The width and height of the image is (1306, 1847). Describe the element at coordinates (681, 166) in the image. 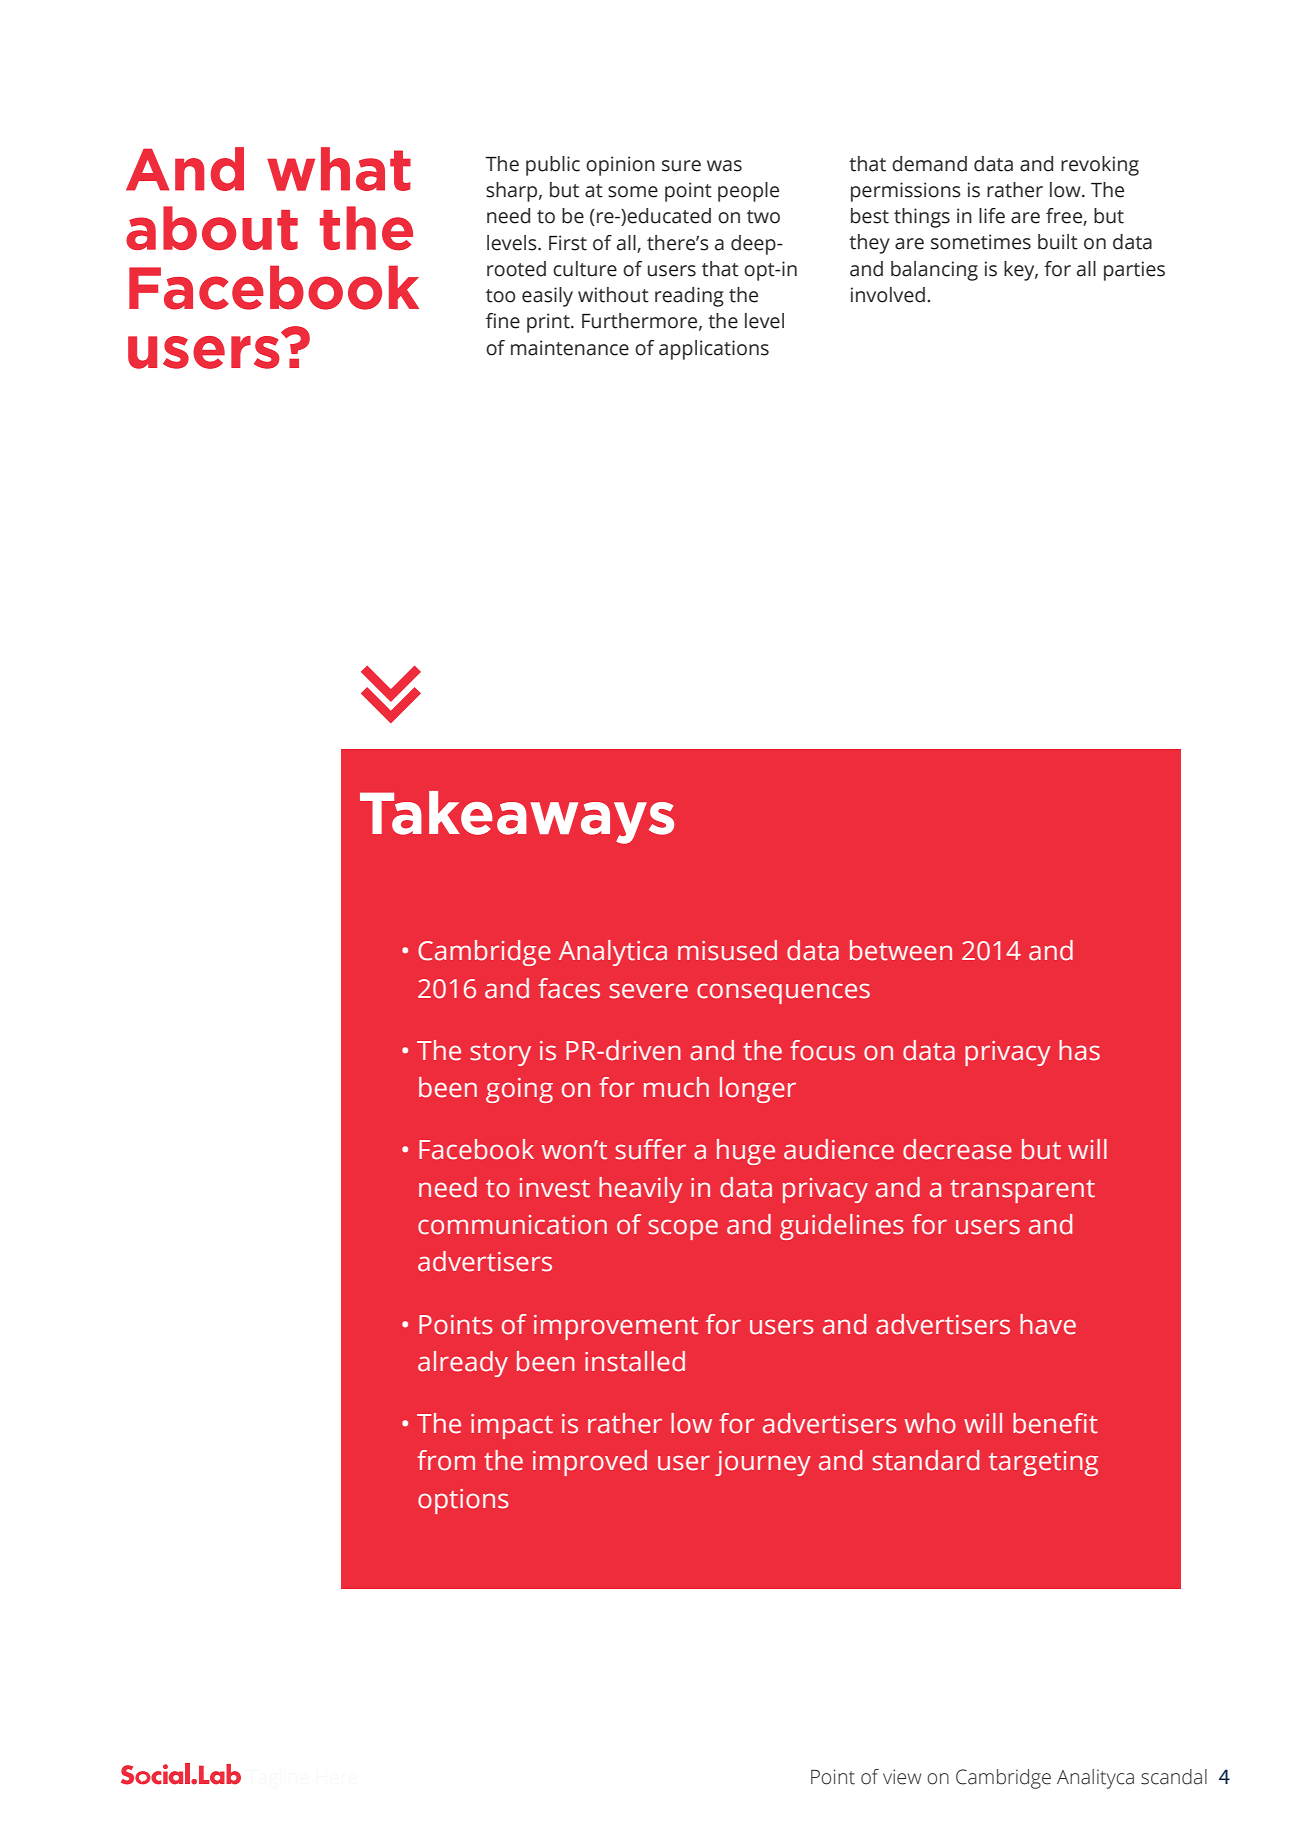

I see `sure` at that location.
